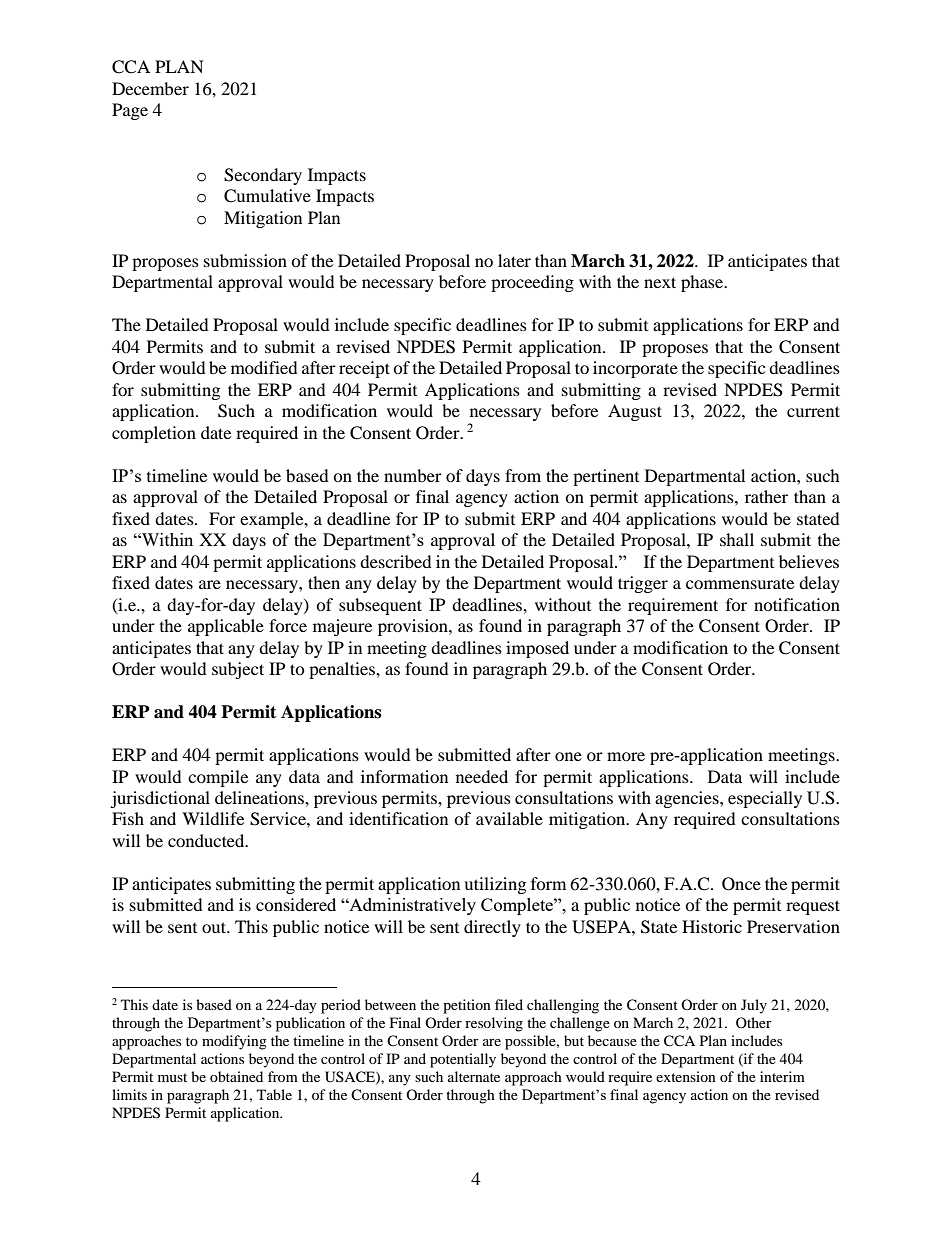 The image size is (952, 1233). Describe the element at coordinates (150, 88) in the screenshot. I see `December` at that location.
